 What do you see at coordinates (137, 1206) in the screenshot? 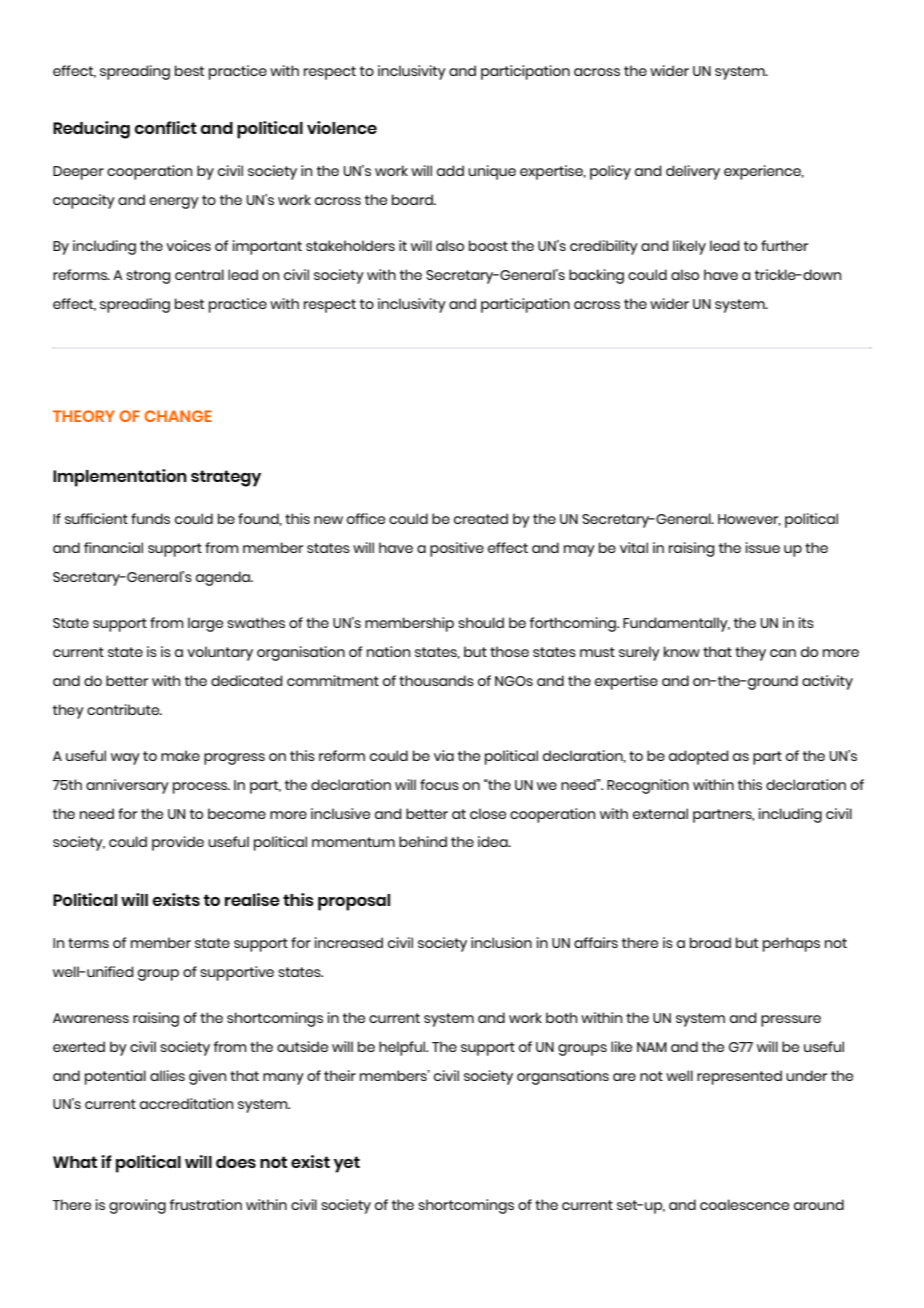
I see `growing` at bounding box center [137, 1206].
